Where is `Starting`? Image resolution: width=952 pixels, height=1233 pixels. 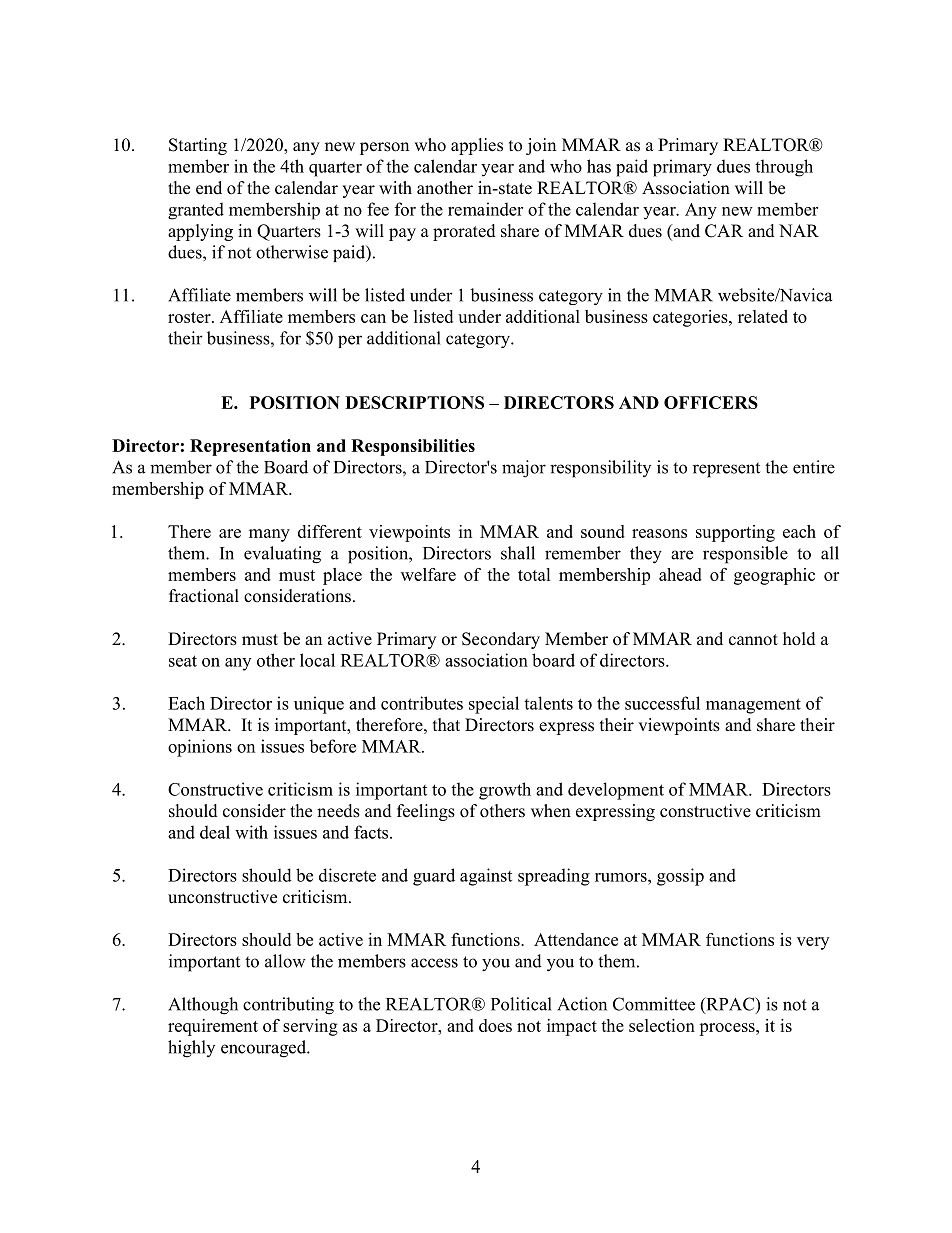
Starting is located at coordinates (198, 146).
